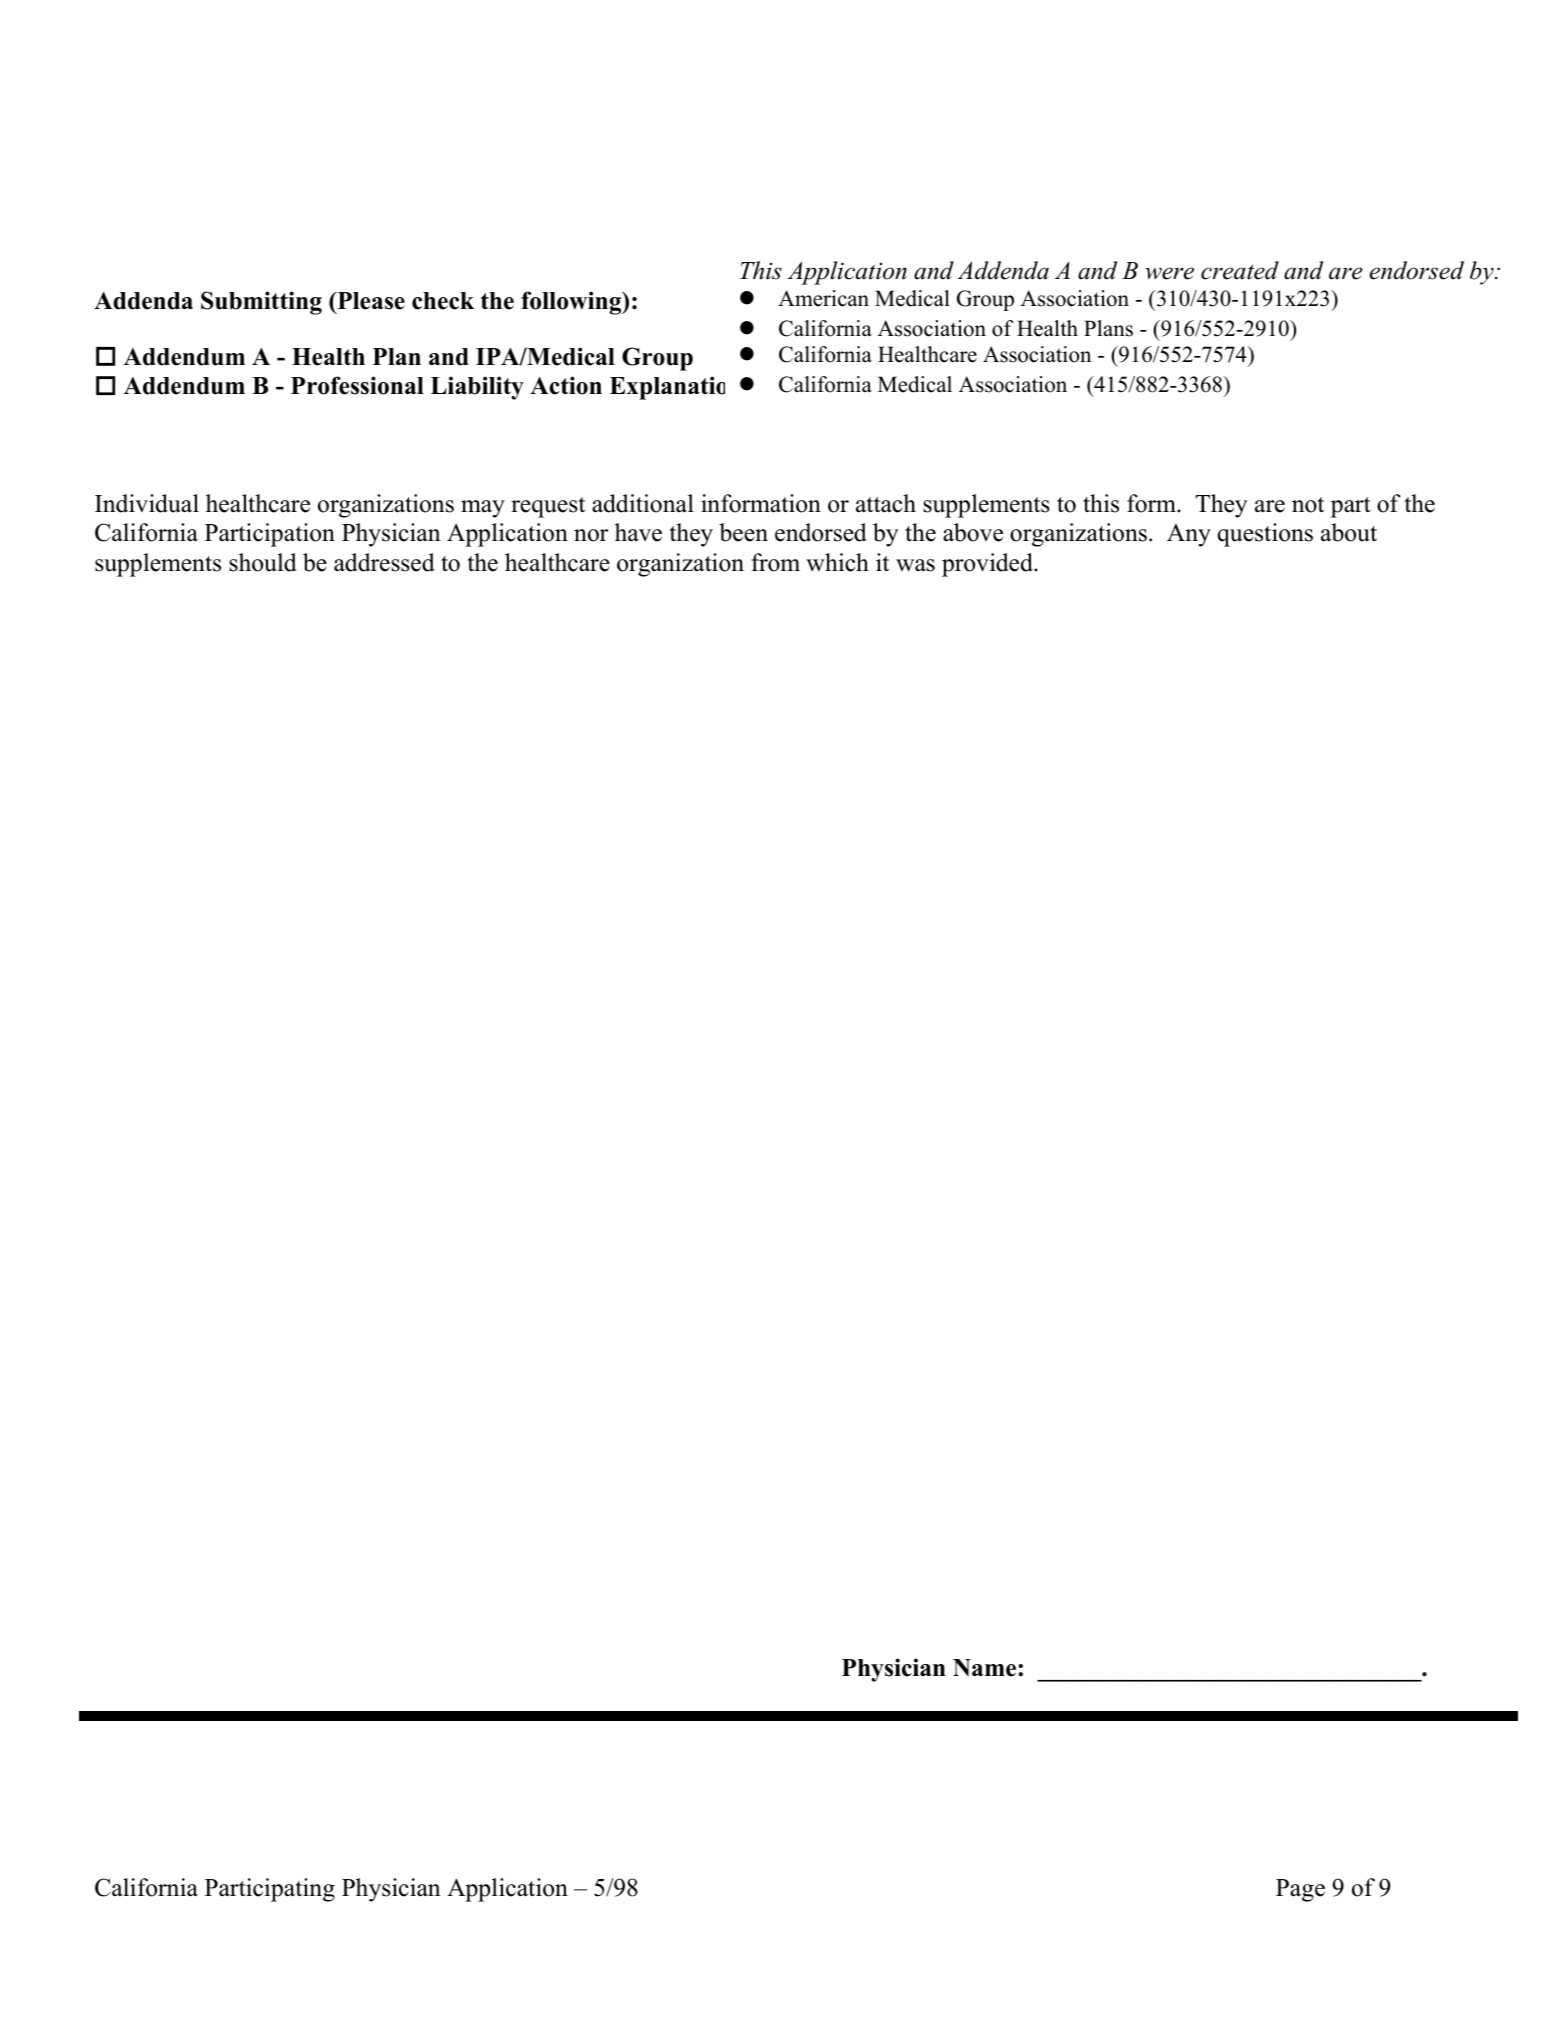  Describe the element at coordinates (1189, 535) in the image. I see `Any` at that location.
